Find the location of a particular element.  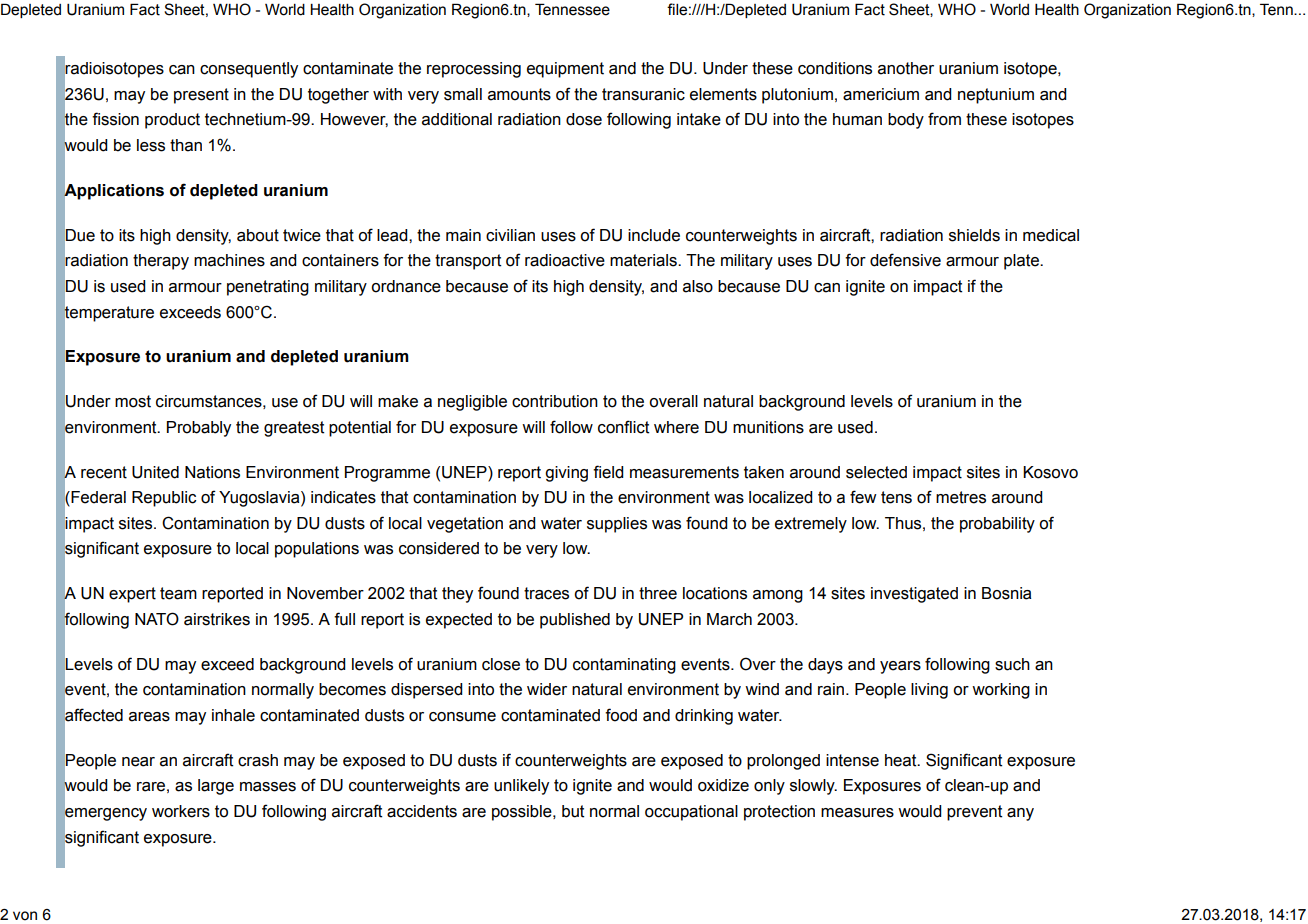

present is located at coordinates (201, 96).
